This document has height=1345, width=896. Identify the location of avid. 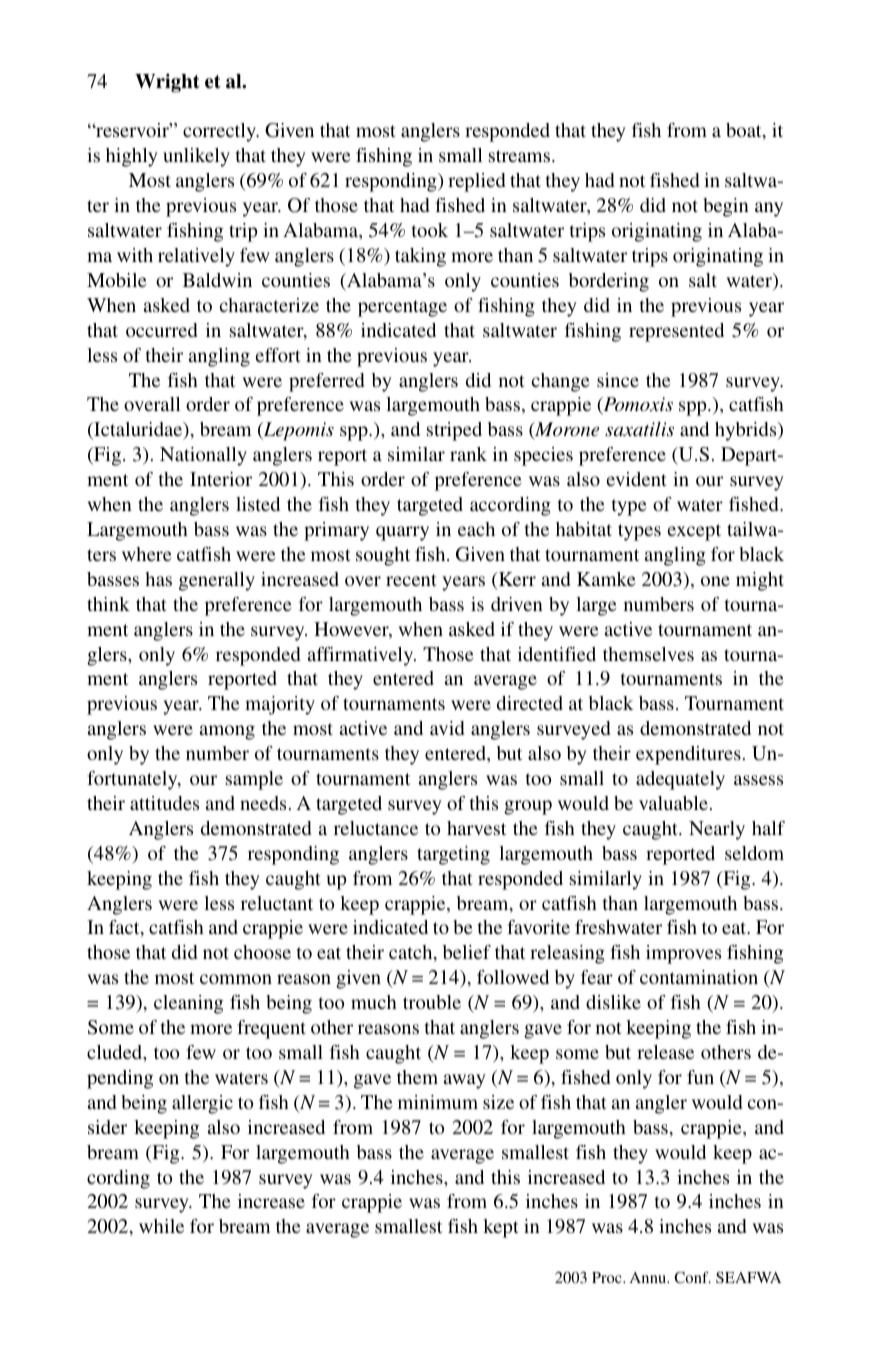
(447, 728).
